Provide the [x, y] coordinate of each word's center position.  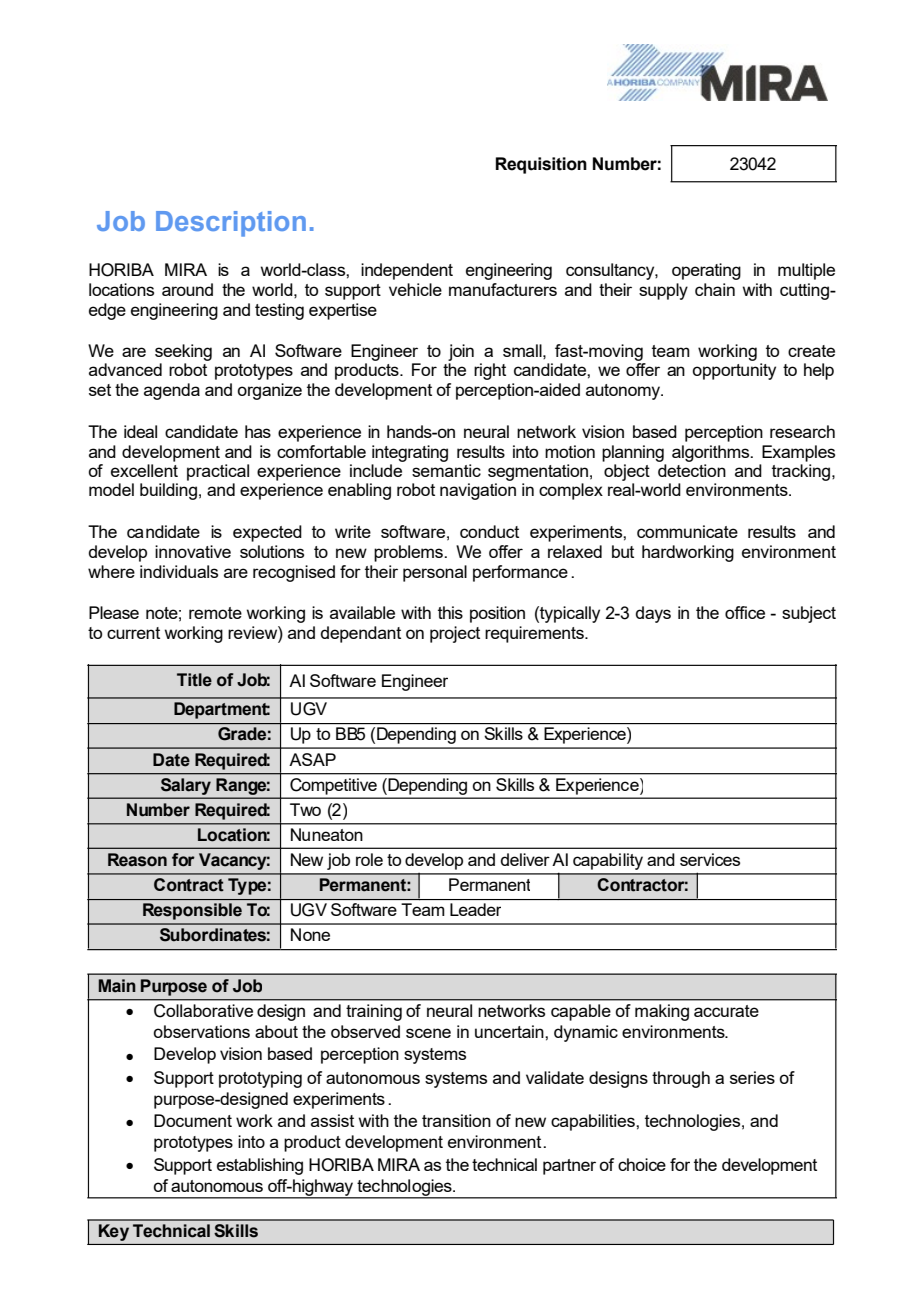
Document [193, 1120]
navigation [478, 491]
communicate [687, 531]
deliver [525, 859]
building [168, 491]
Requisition [541, 165]
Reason [137, 860]
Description [231, 224]
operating [706, 271]
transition [456, 1120]
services [710, 859]
